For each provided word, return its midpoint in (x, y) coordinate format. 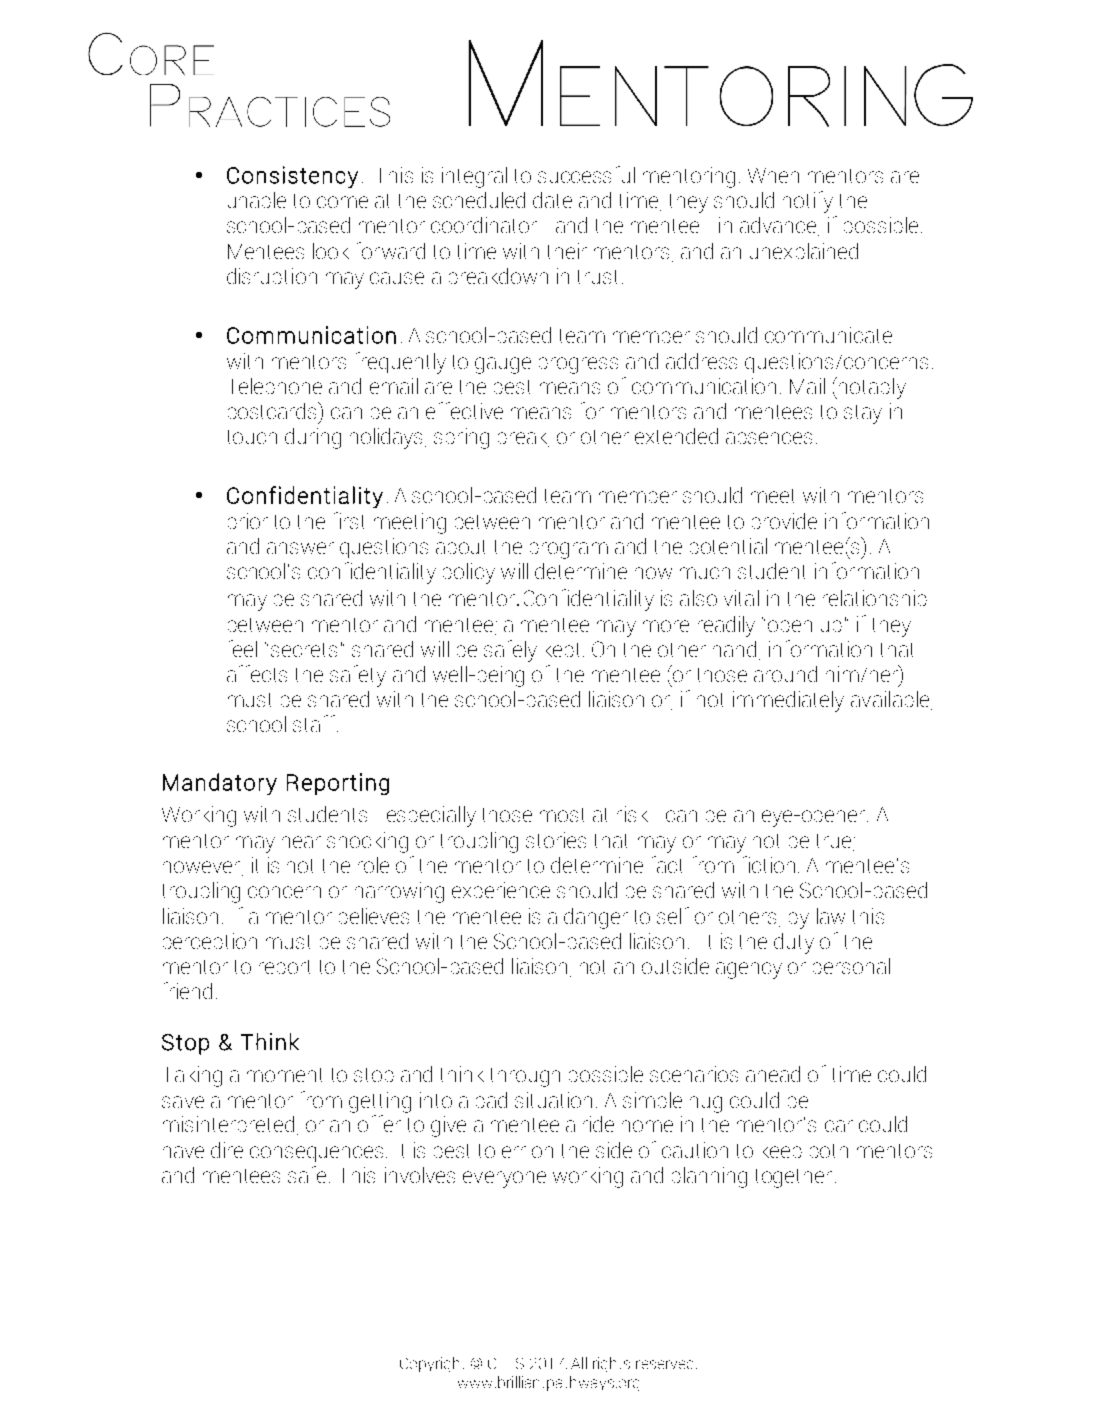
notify (808, 202)
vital (741, 598)
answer (300, 548)
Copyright (432, 1364)
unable (257, 200)
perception (210, 941)
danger (596, 918)
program (569, 550)
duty (794, 943)
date (552, 200)
